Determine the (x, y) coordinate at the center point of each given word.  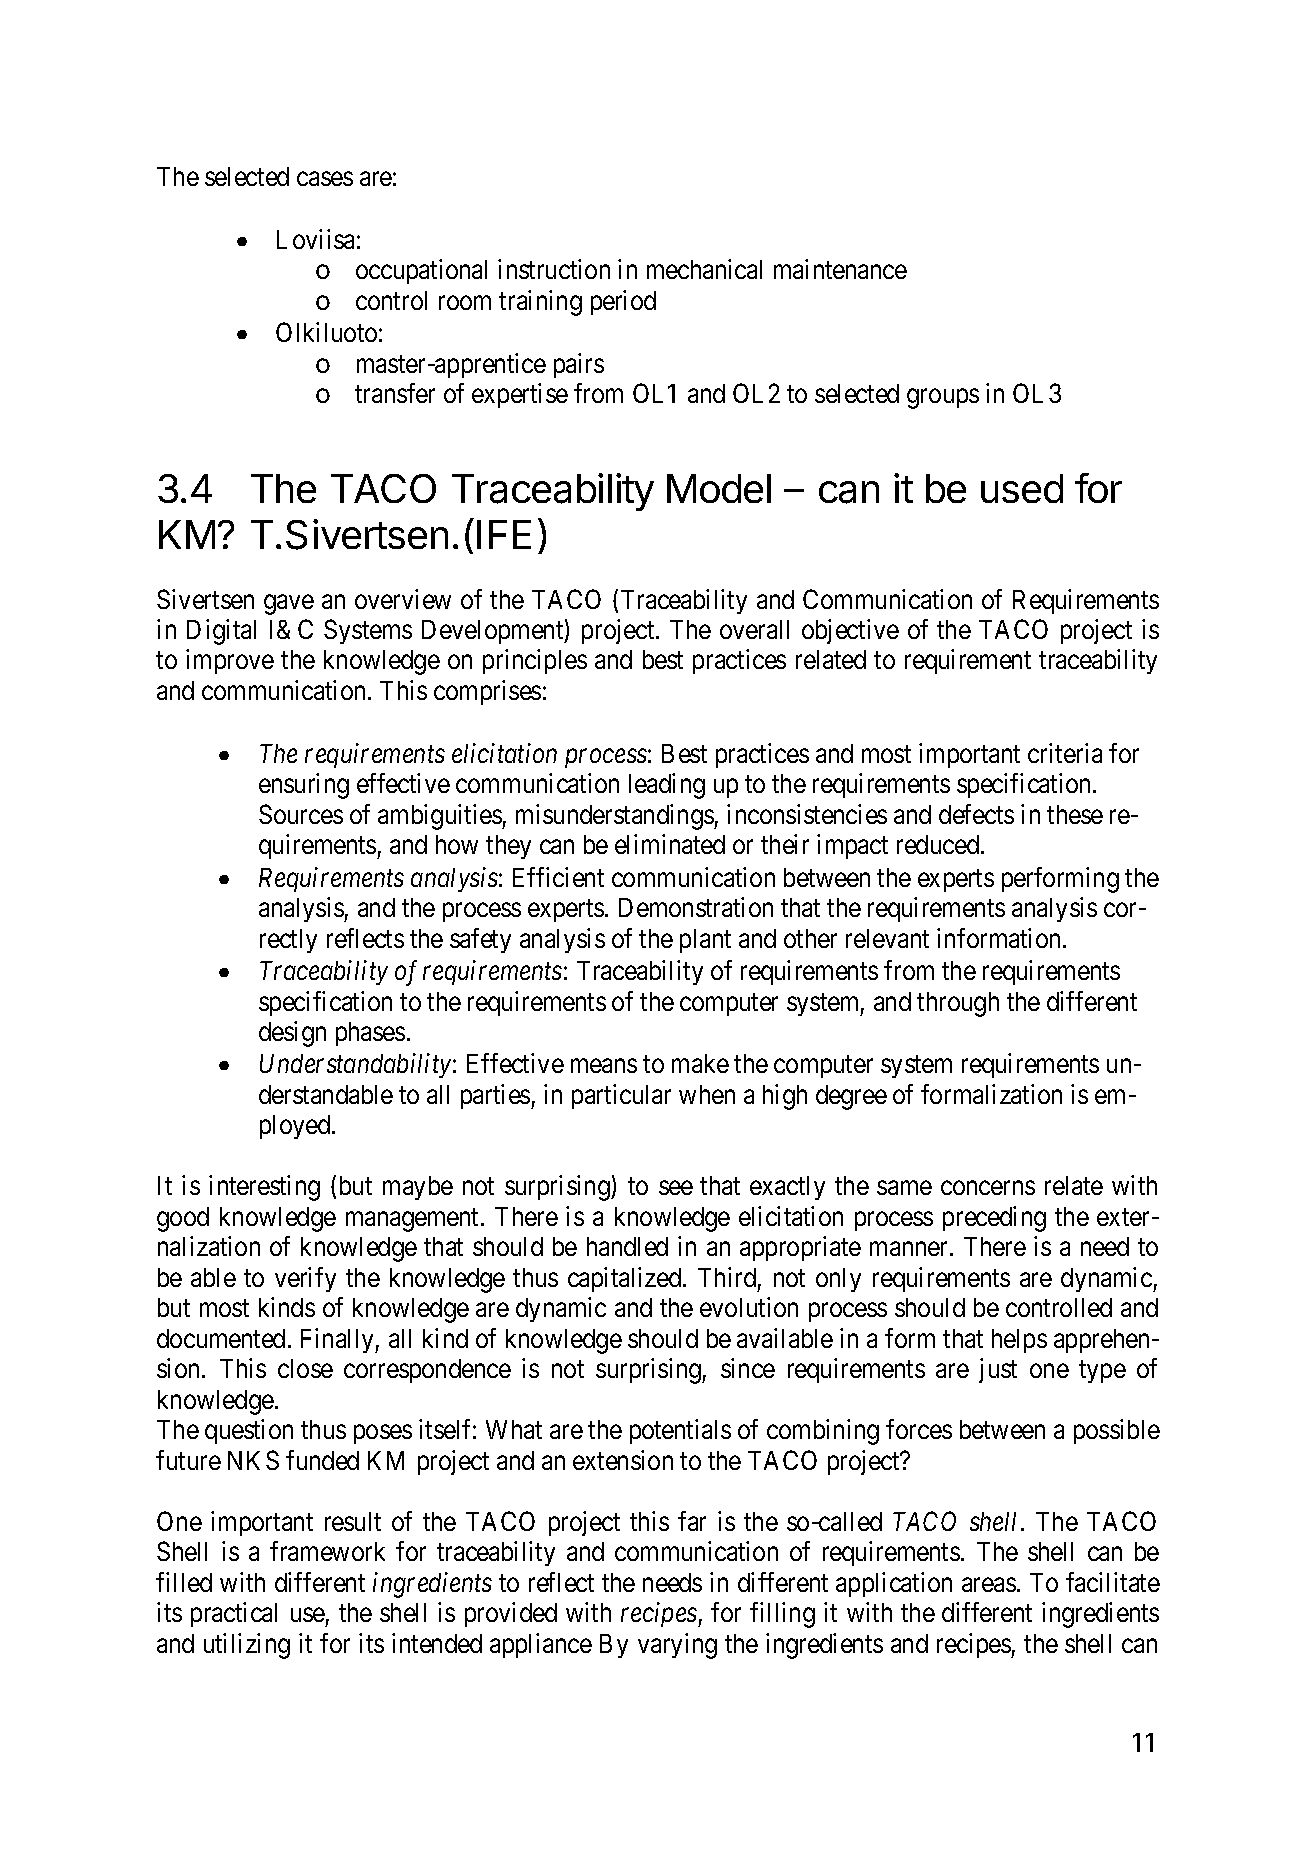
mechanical (704, 269)
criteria (1065, 753)
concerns (988, 1188)
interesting (264, 1188)
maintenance (840, 269)
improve (230, 661)
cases (325, 179)
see (676, 1188)
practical (234, 1614)
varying (677, 1646)
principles (535, 661)
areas (989, 1584)
